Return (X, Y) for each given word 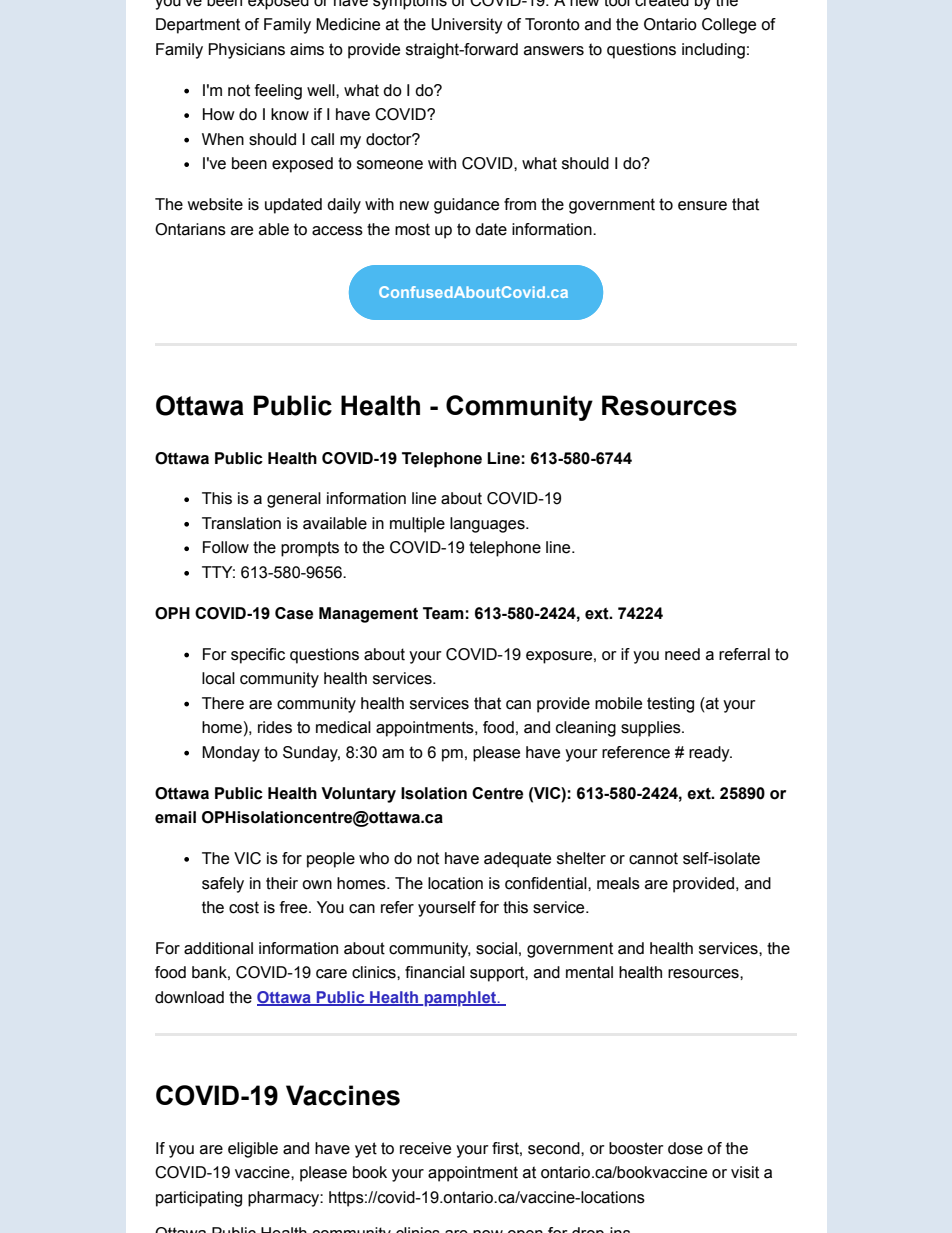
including (713, 51)
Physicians (246, 51)
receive (425, 1148)
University (467, 26)
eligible (253, 1150)
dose (685, 1148)
